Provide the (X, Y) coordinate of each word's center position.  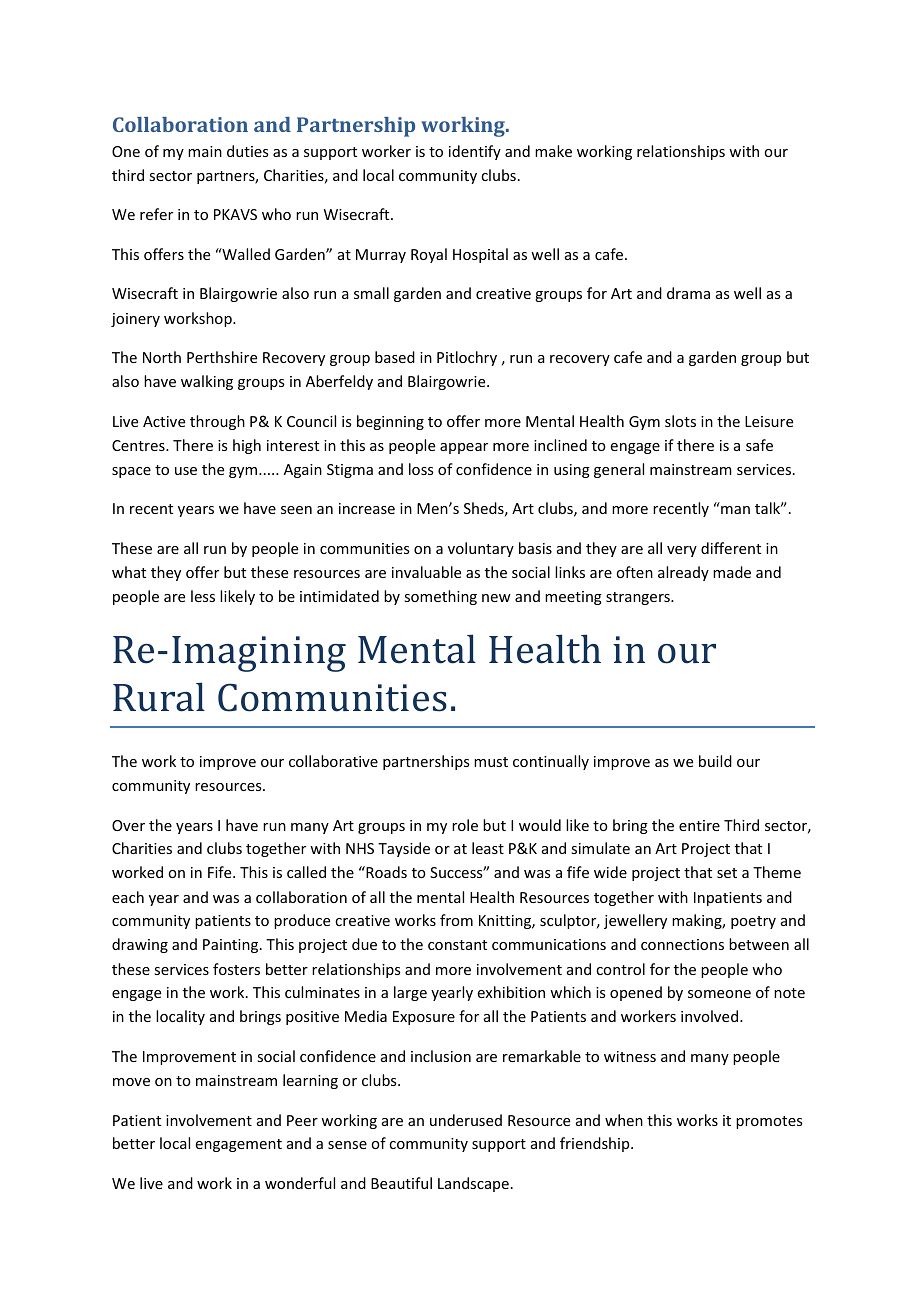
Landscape (473, 1184)
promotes (769, 1122)
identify (475, 152)
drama (688, 293)
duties (247, 151)
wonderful (300, 1183)
